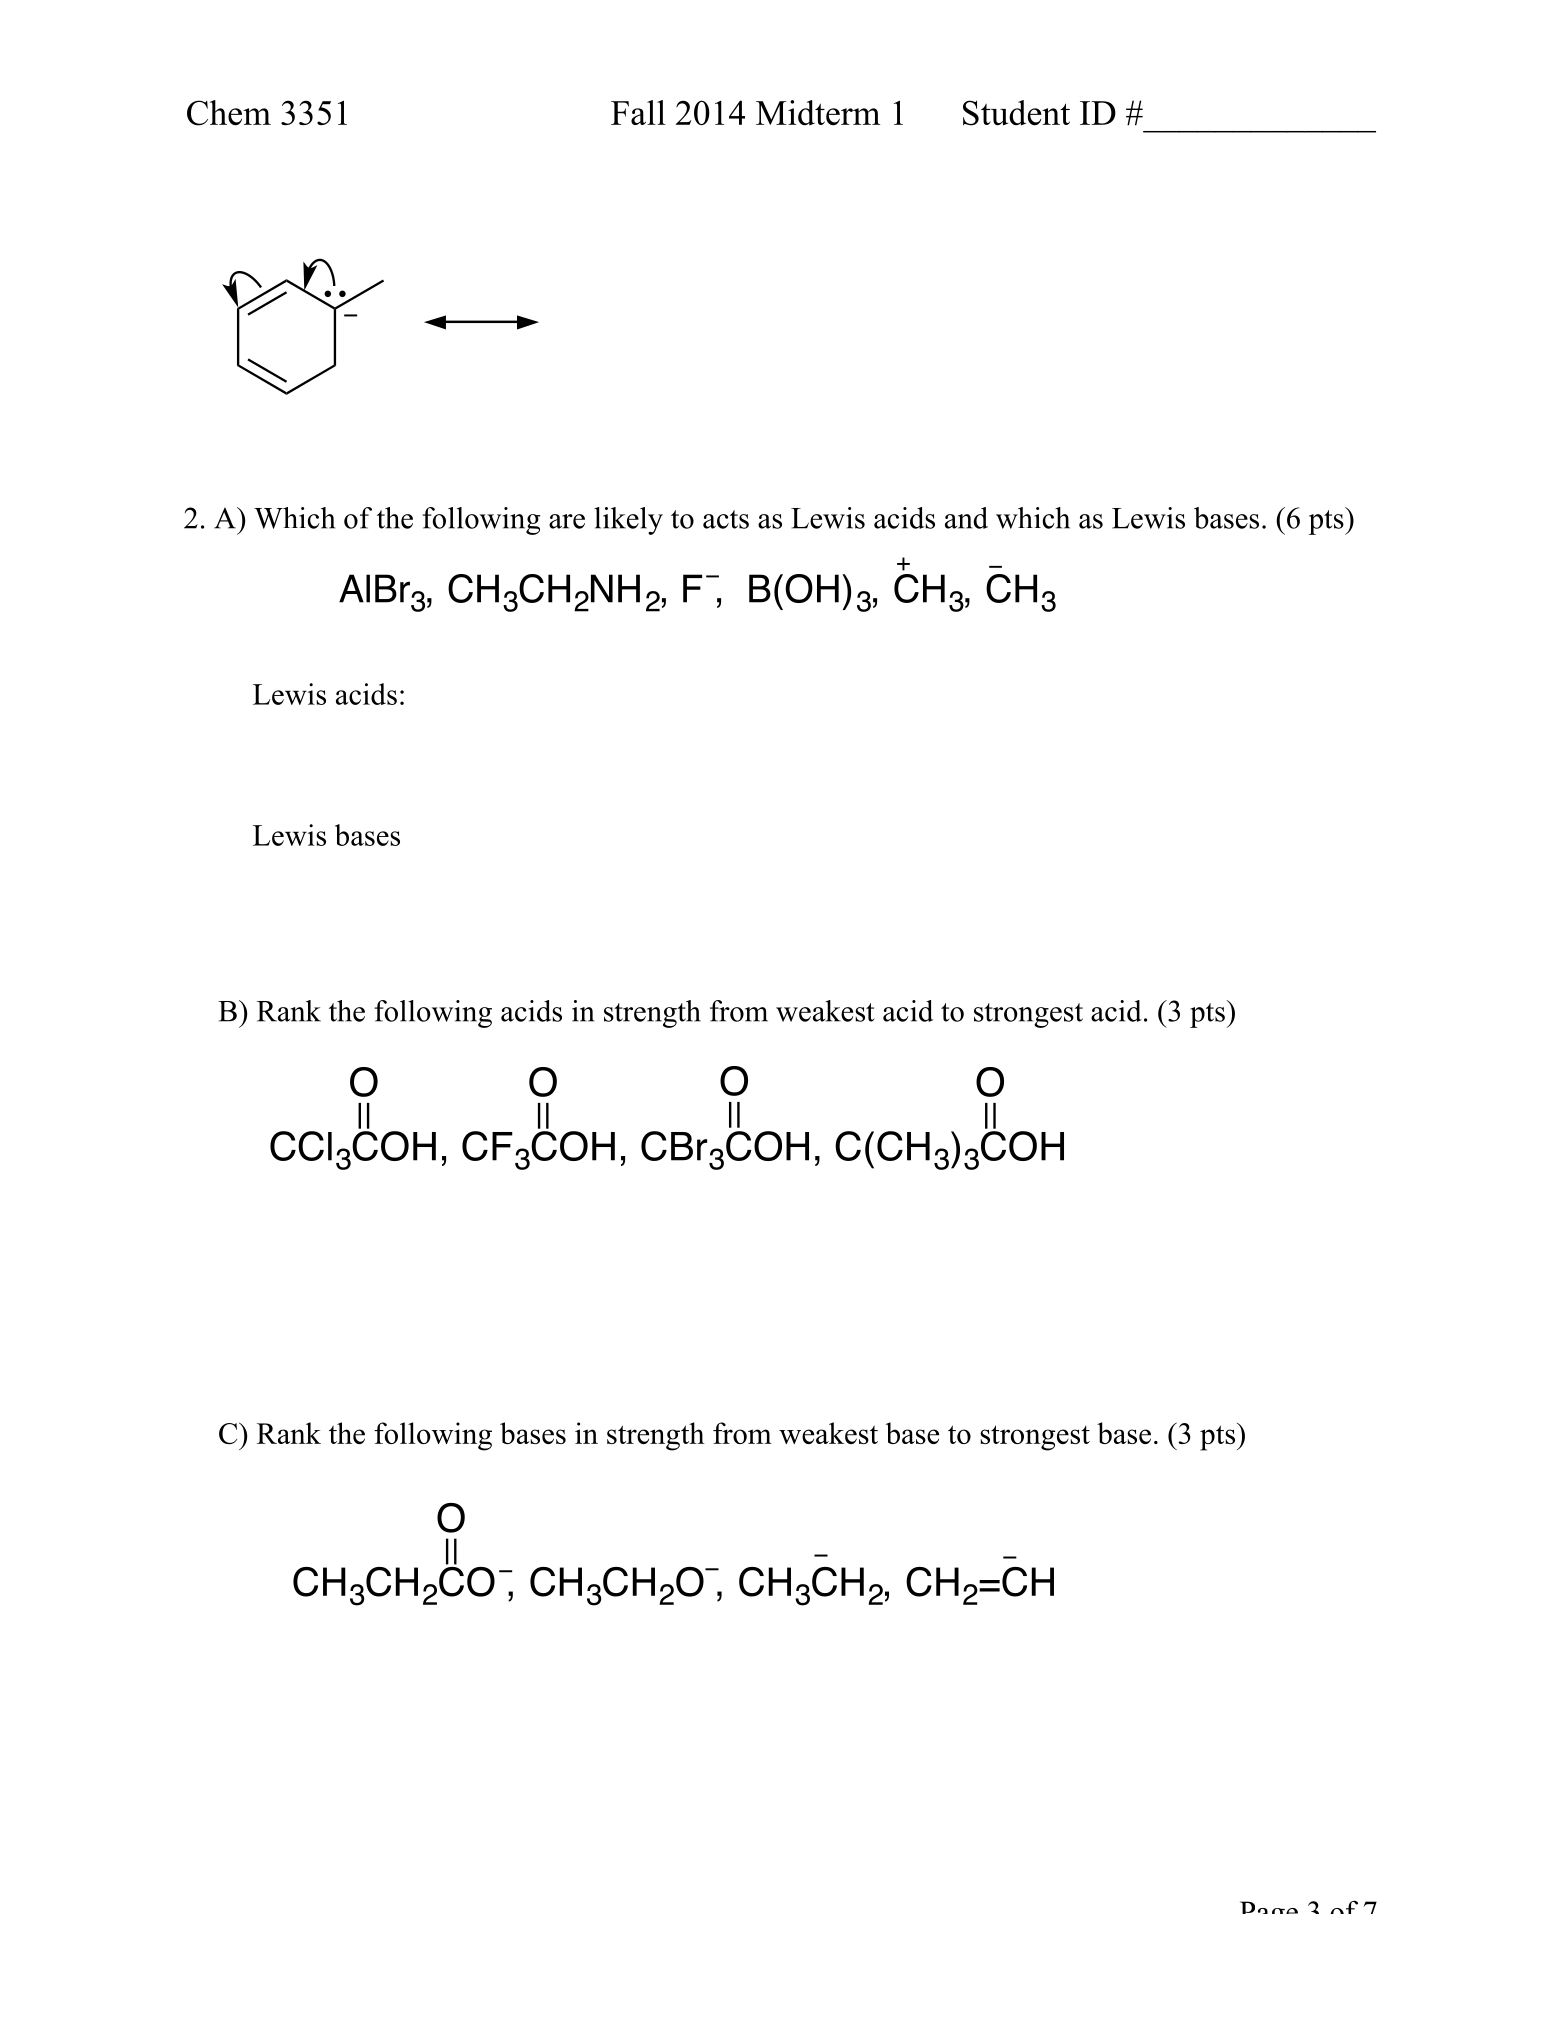 The width and height of the screenshot is (1562, 2021). What do you see at coordinates (628, 521) in the screenshot?
I see `likely` at bounding box center [628, 521].
